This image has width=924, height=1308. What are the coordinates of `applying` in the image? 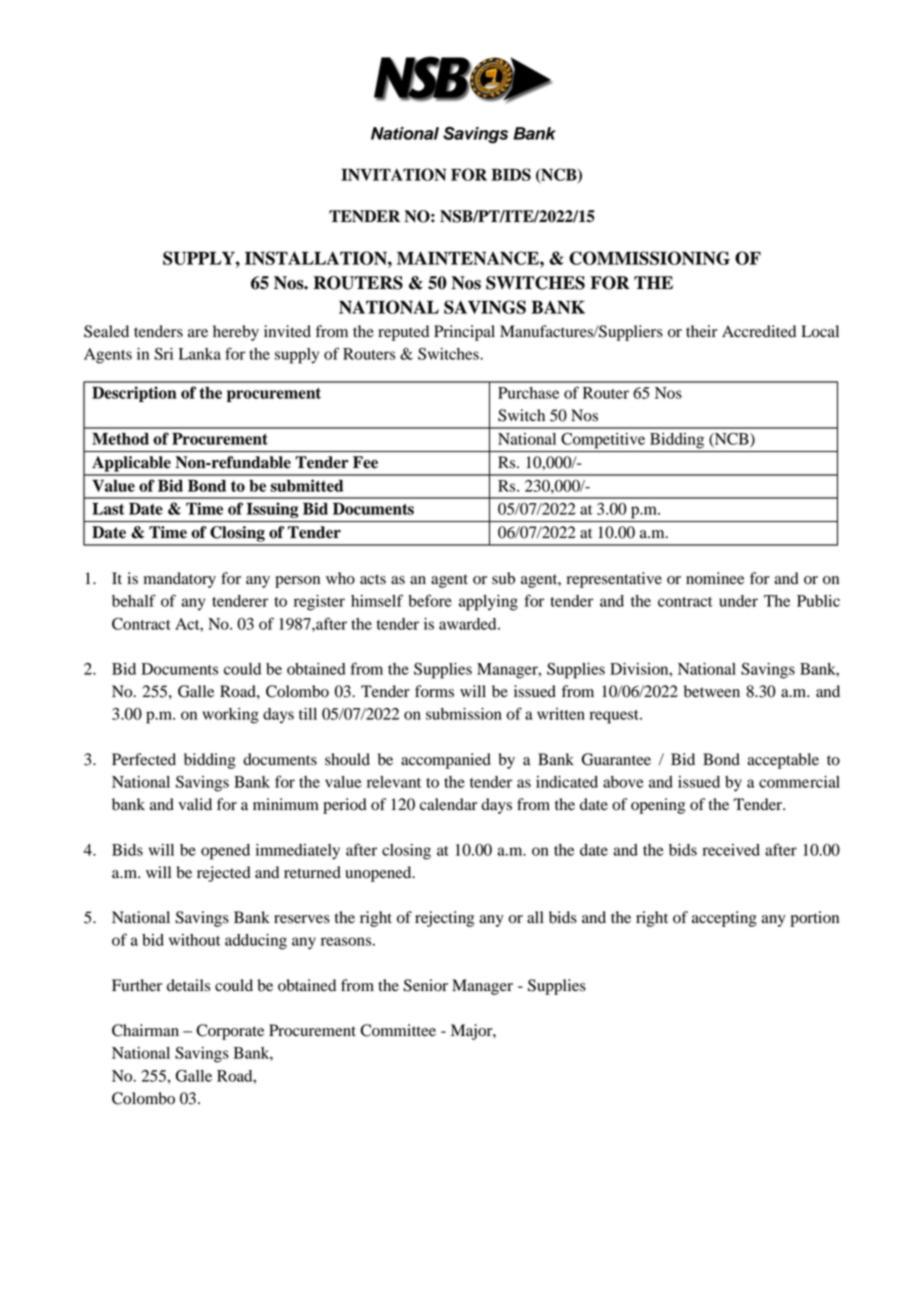 It's located at (488, 603).
